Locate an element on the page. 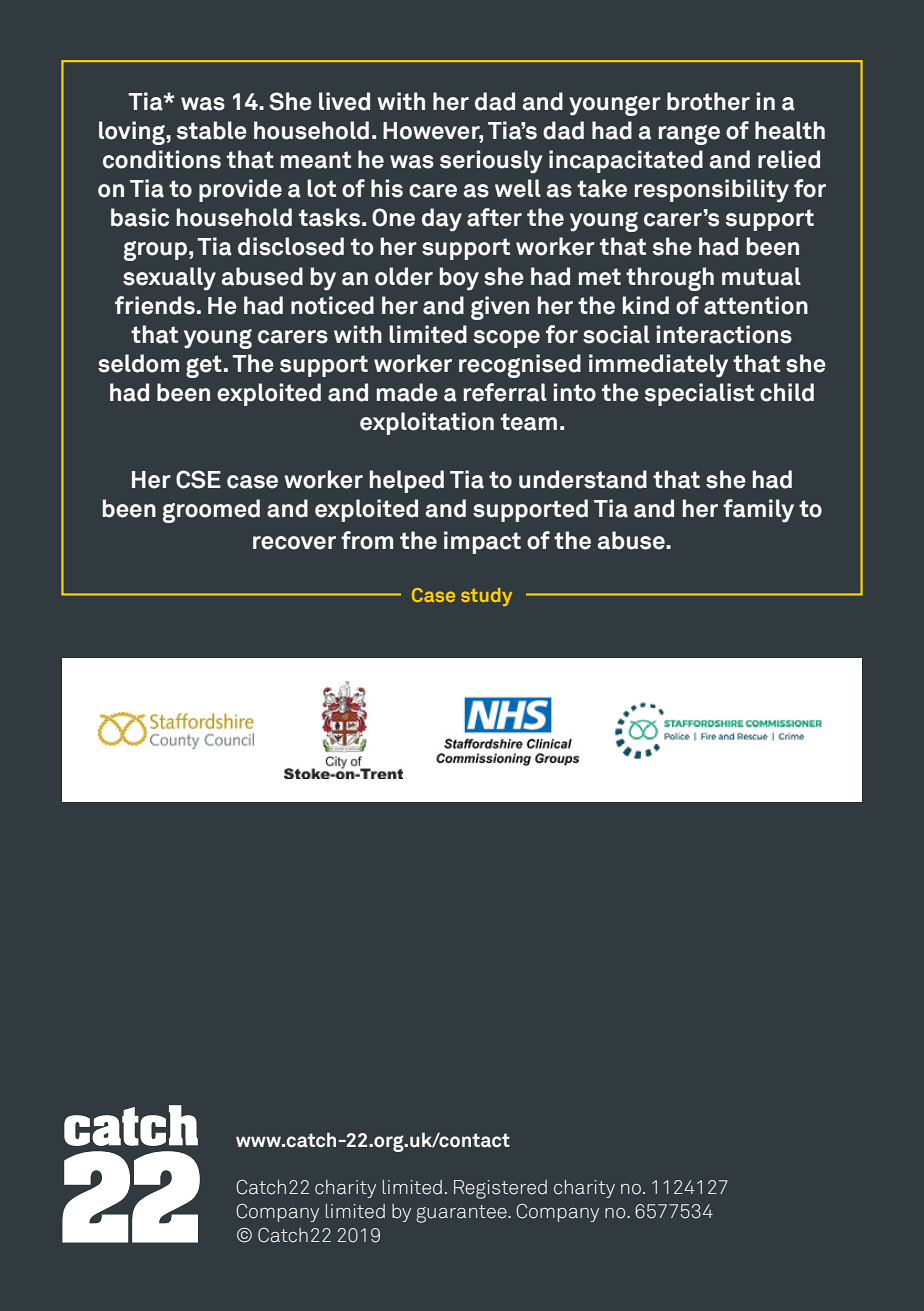  seriously is located at coordinates (491, 162).
